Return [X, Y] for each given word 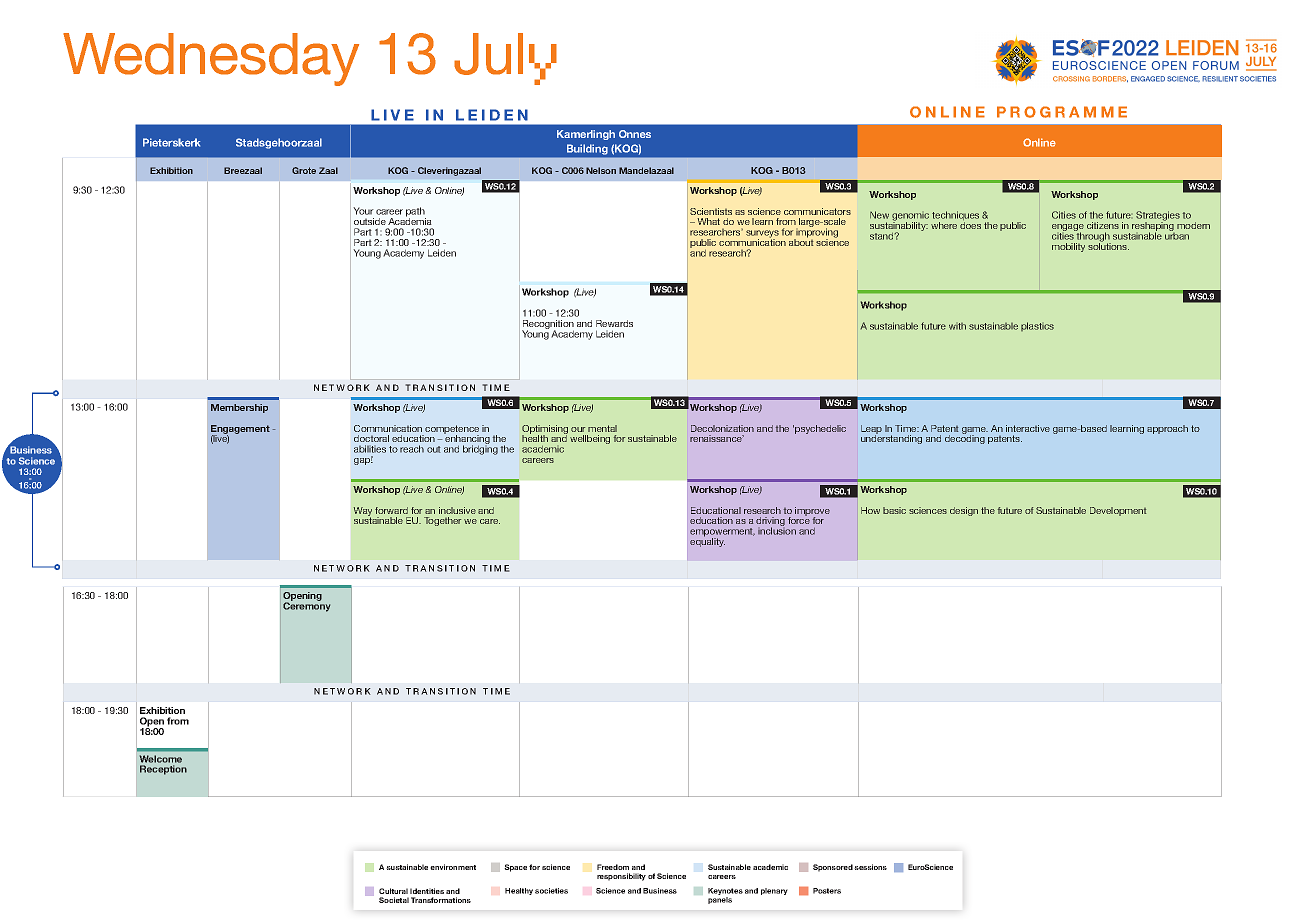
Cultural [393, 891]
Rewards [614, 323]
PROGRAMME [1062, 112]
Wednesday [211, 59]
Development [1118, 511]
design [964, 511]
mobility [1068, 247]
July [505, 59]
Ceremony [306, 606]
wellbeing [590, 439]
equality [707, 541]
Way [363, 513]
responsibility [621, 877]
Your [363, 211]
